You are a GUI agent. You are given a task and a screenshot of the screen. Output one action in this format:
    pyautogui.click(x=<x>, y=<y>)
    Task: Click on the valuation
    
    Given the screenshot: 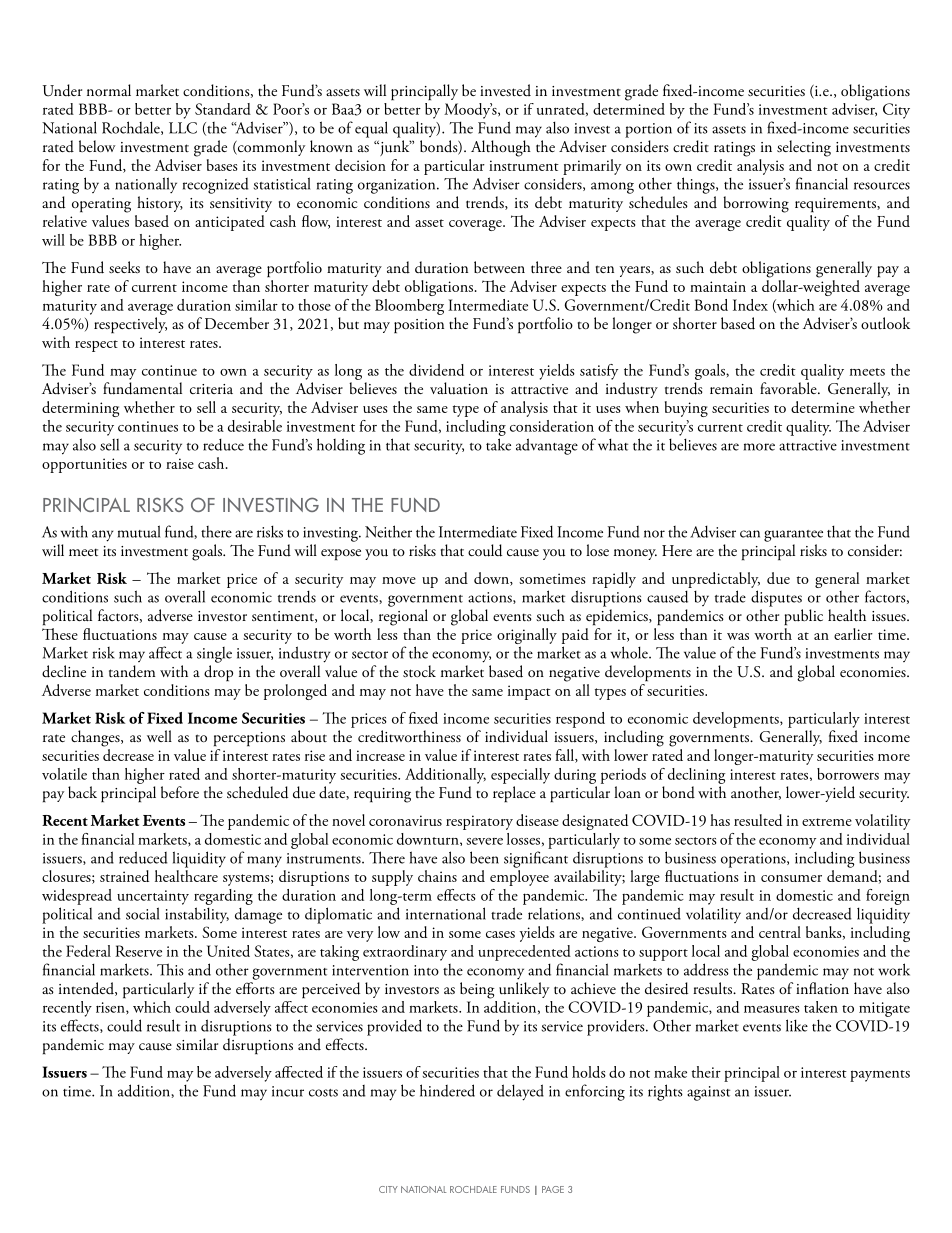 What is the action you would take?
    pyautogui.click(x=459, y=388)
